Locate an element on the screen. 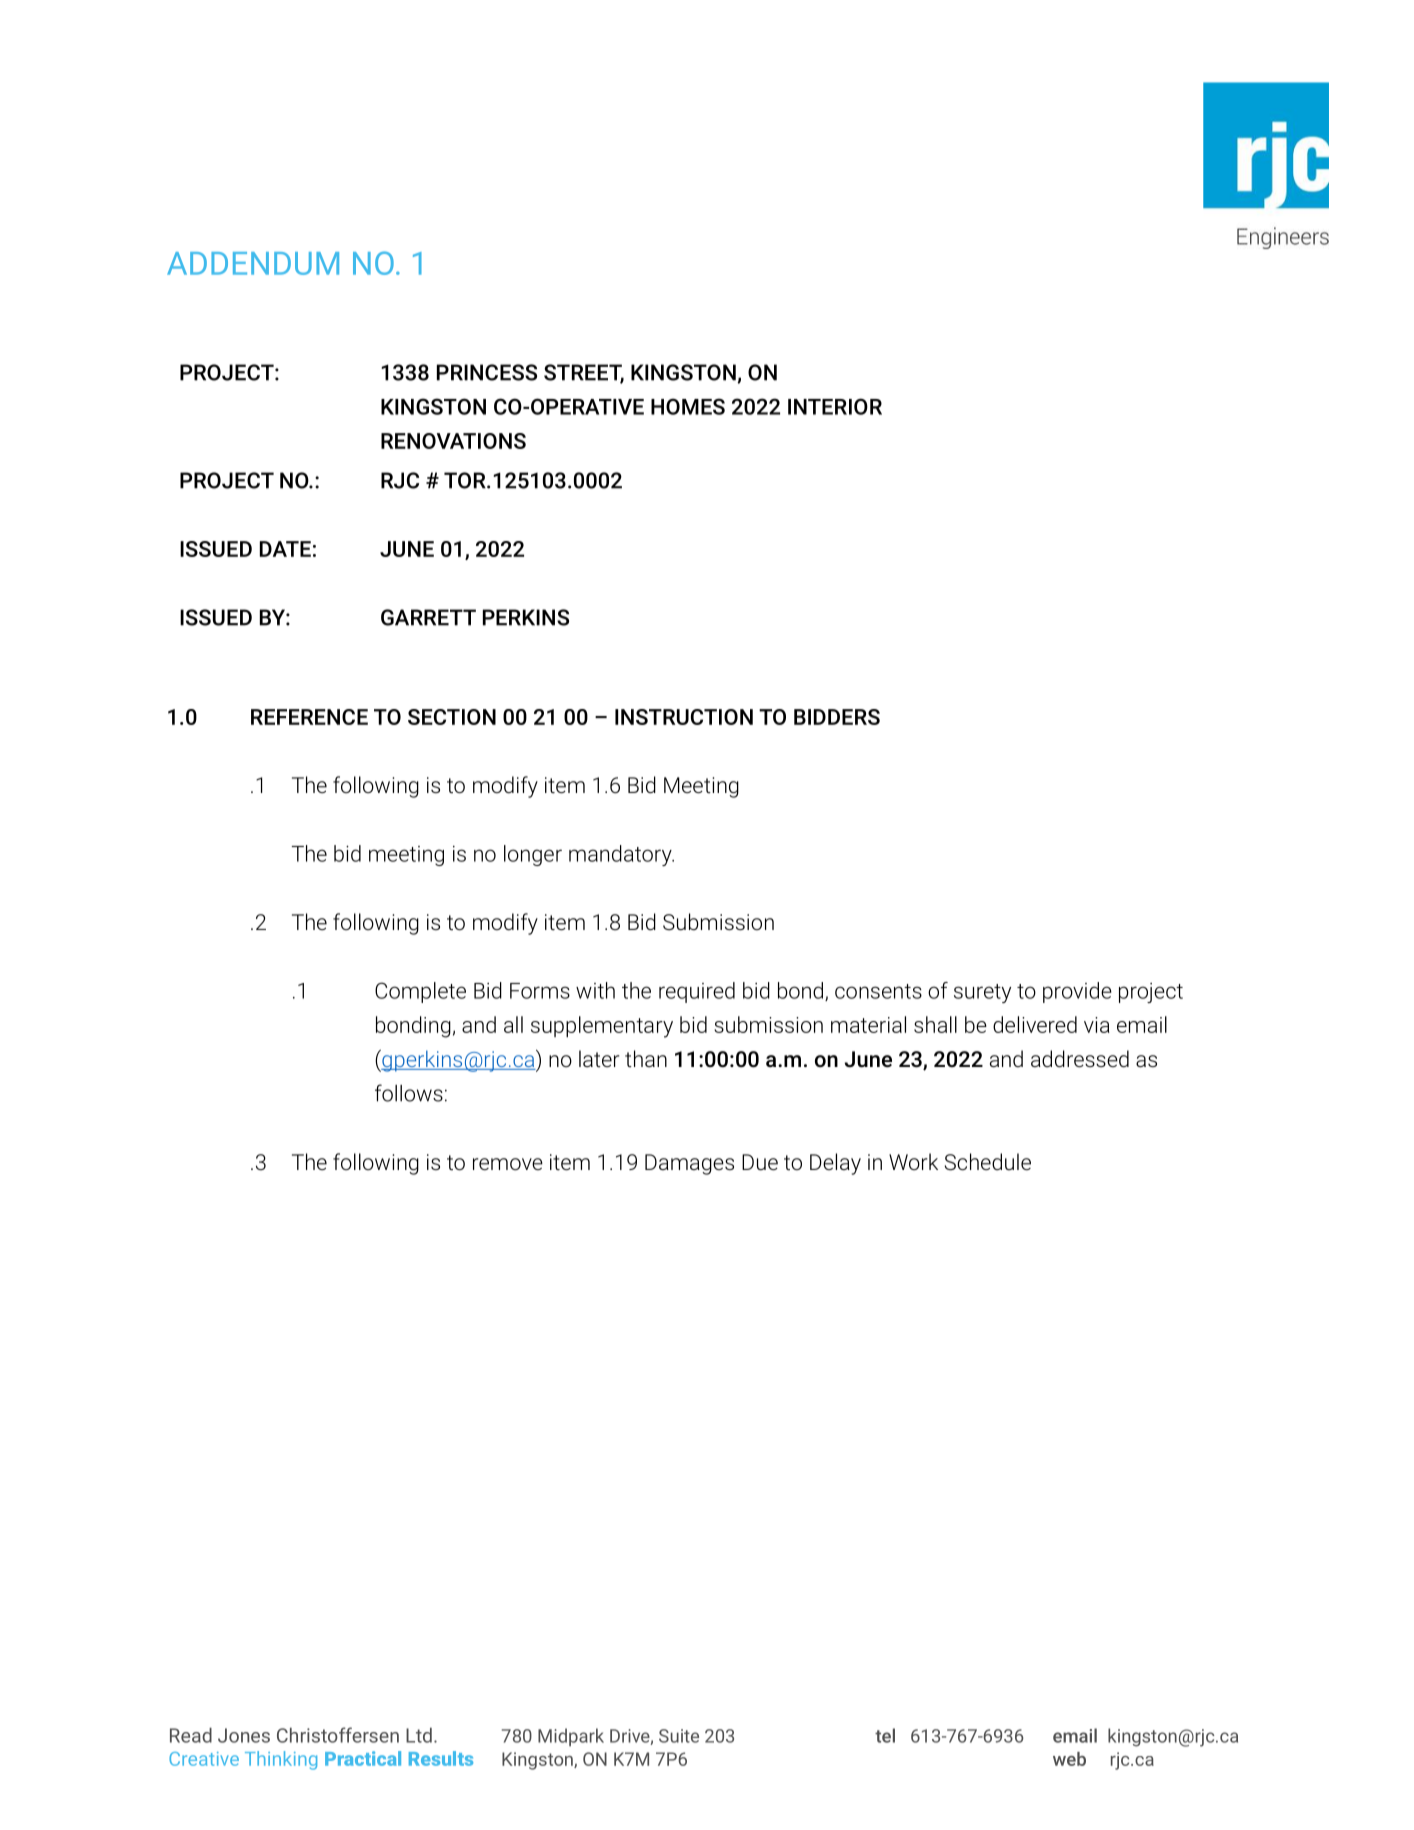 The image size is (1414, 1830). surety is located at coordinates (982, 993).
